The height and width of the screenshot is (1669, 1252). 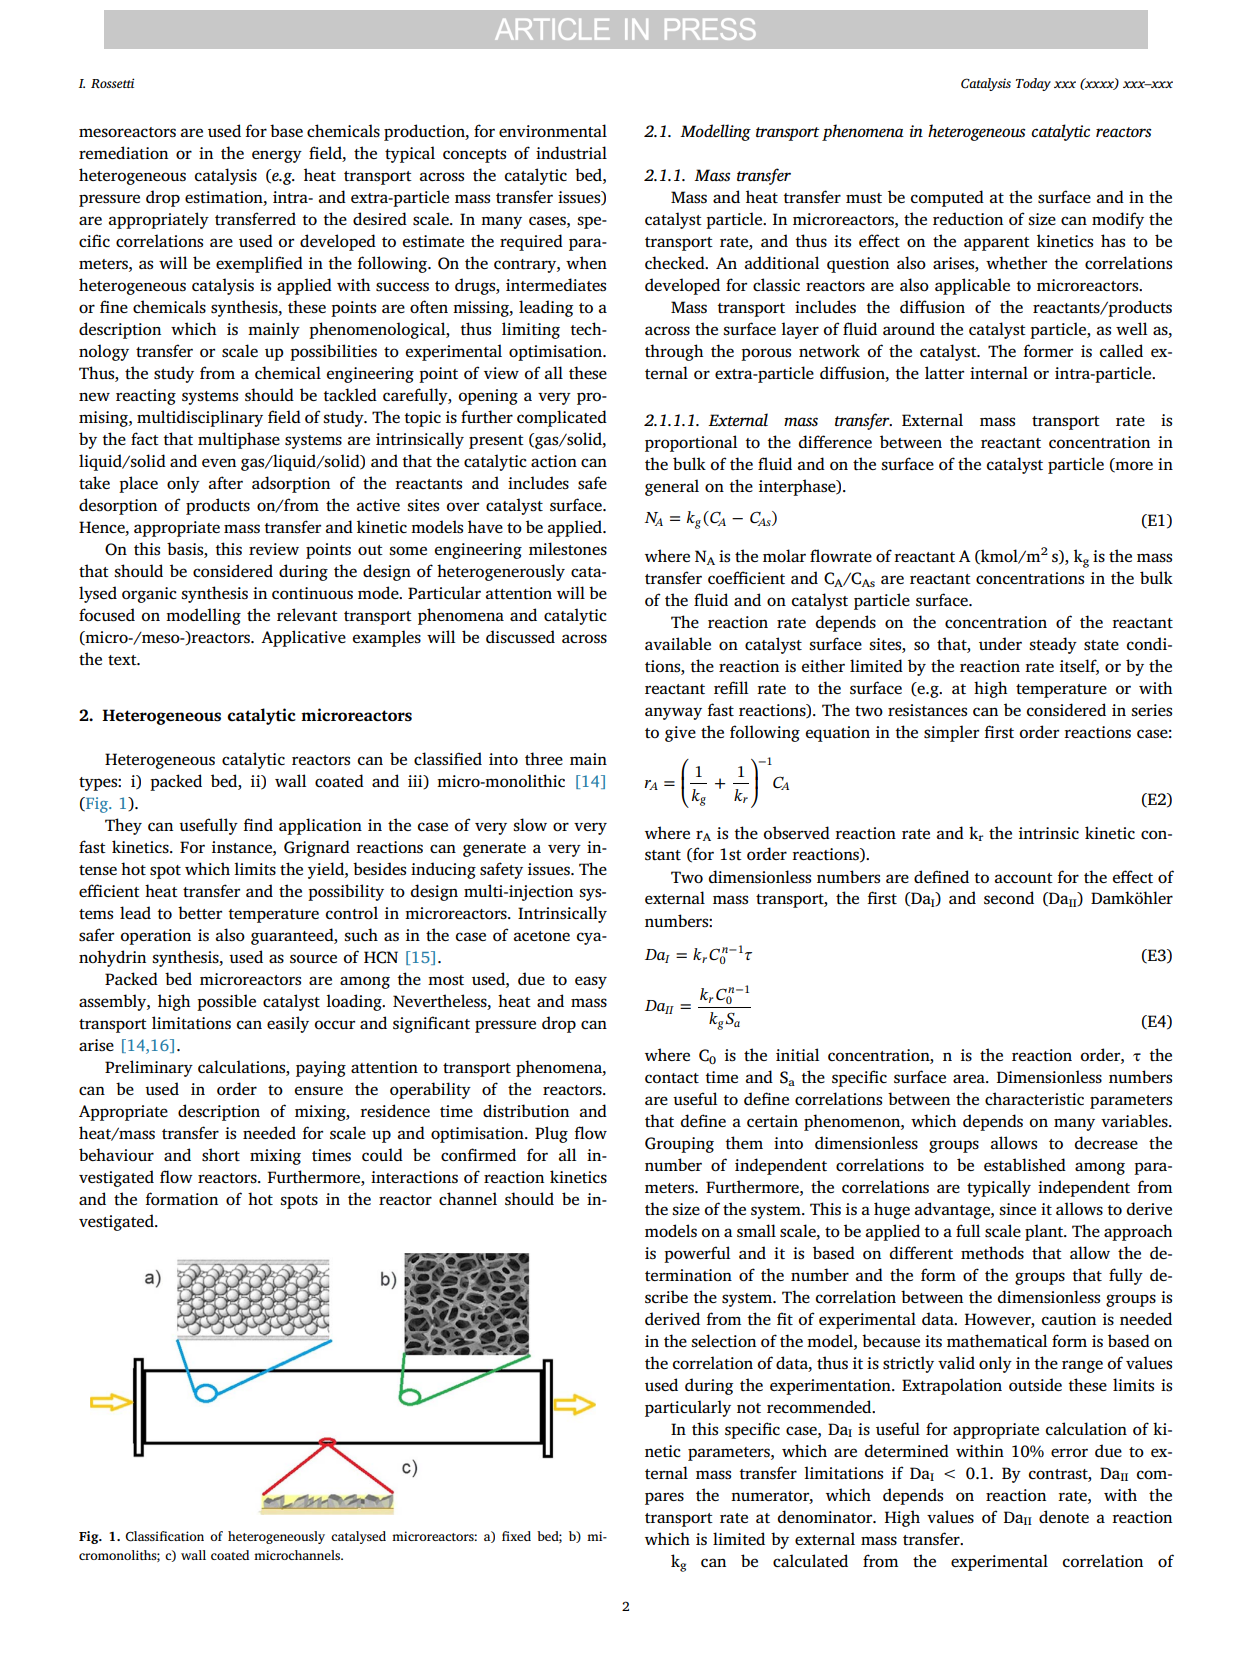 What do you see at coordinates (317, 848) in the screenshot?
I see `Grignard` at bounding box center [317, 848].
